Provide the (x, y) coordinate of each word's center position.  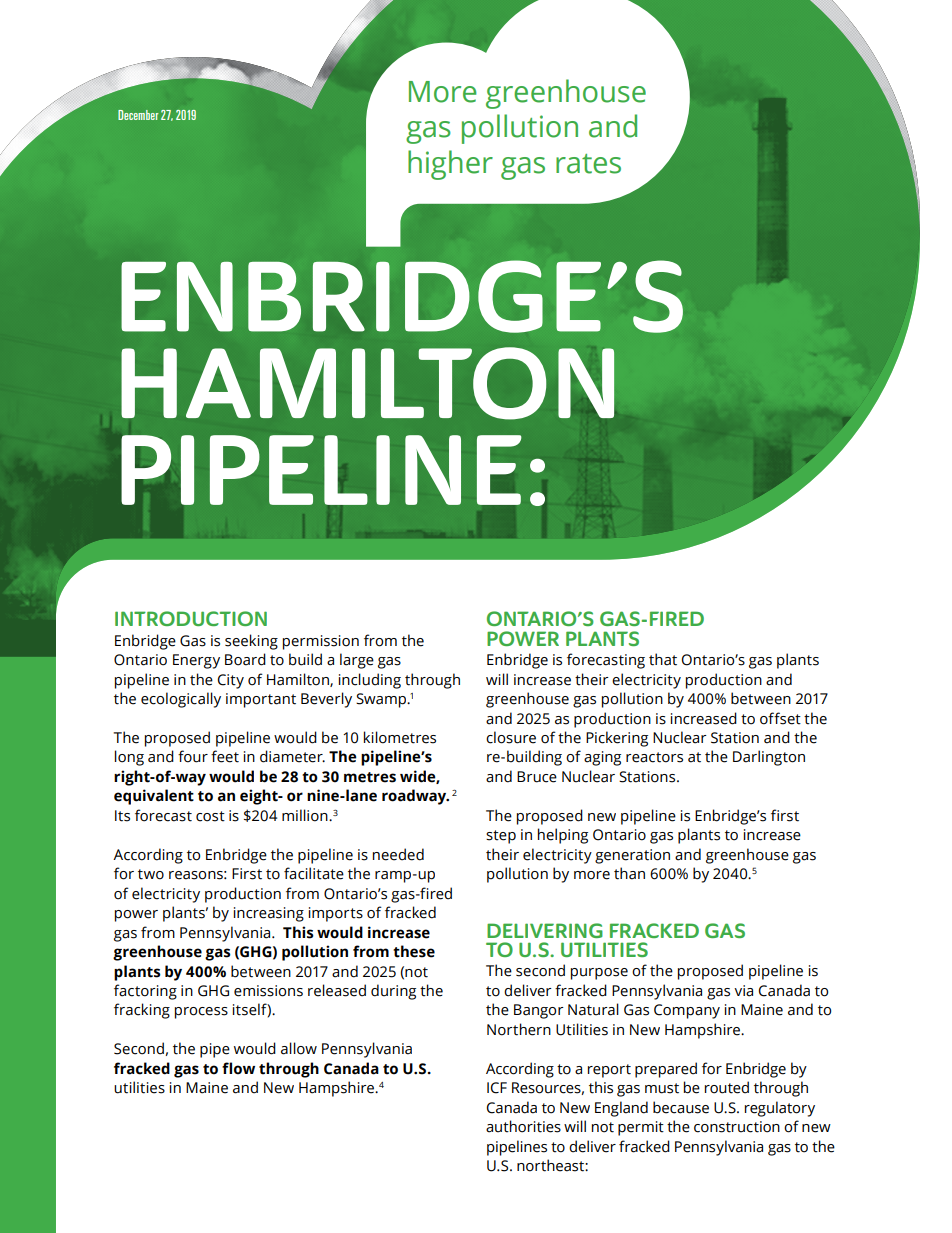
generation (632, 856)
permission (321, 642)
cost (210, 816)
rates (588, 164)
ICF (497, 1088)
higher (450, 165)
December (138, 115)
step (501, 837)
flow (238, 1068)
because (681, 1107)
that (663, 659)
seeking (251, 642)
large (357, 661)
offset (780, 718)
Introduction (191, 618)
